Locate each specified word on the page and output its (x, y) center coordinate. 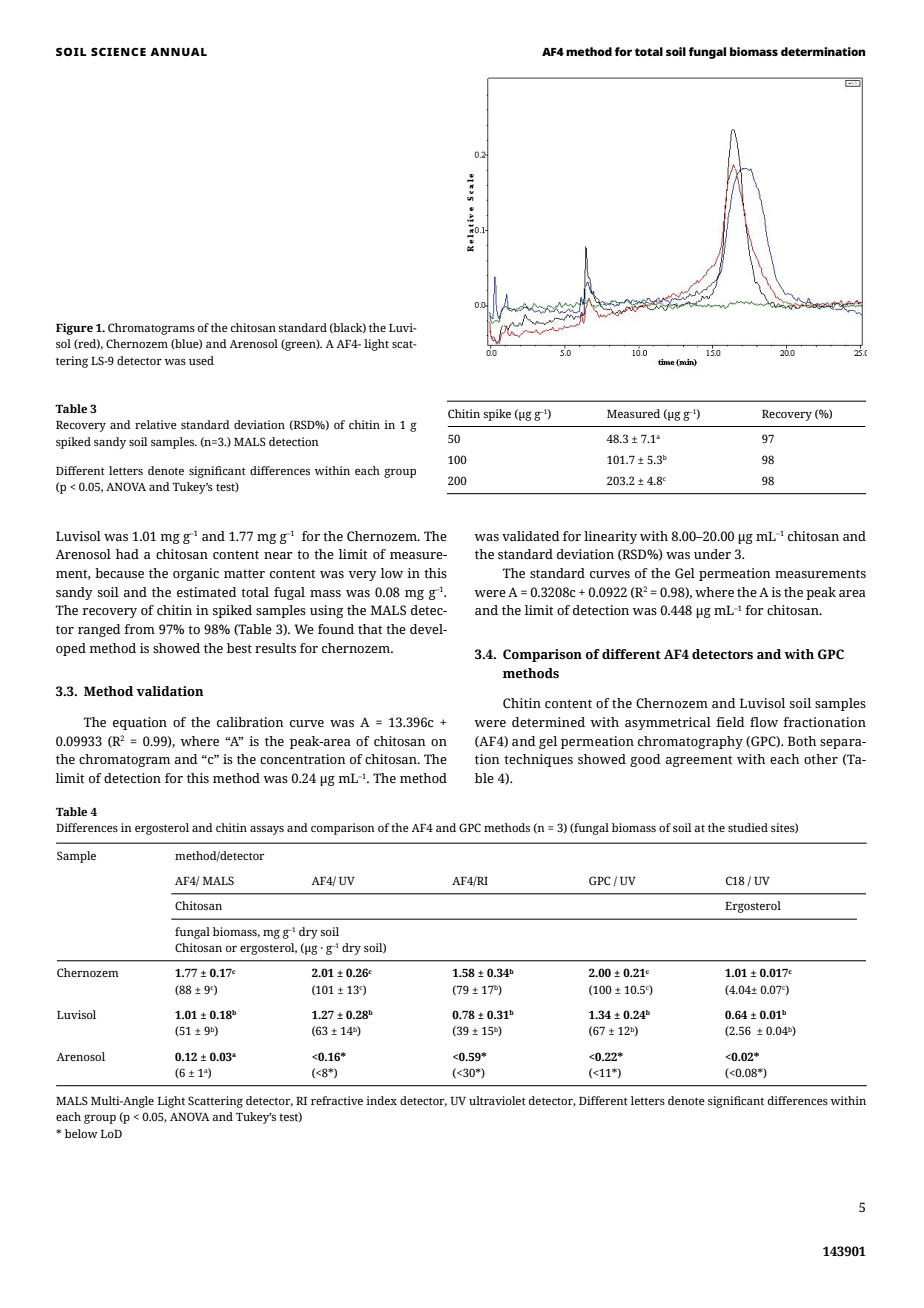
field (730, 722)
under (712, 554)
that (370, 629)
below (81, 1133)
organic (196, 574)
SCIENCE (118, 51)
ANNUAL (178, 52)
